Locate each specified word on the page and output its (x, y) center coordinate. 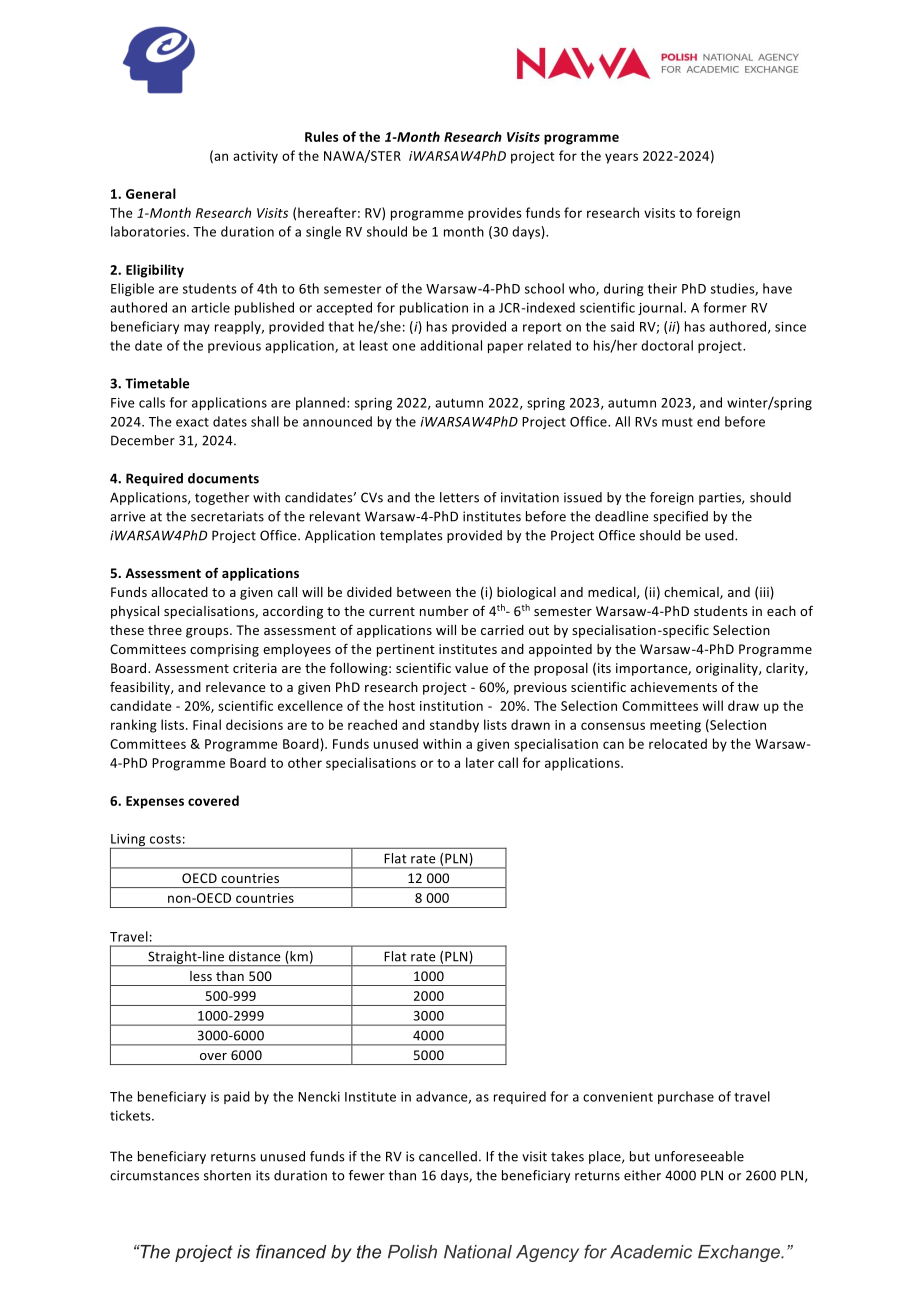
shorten (227, 1175)
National (478, 1252)
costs (165, 839)
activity (255, 157)
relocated (678, 743)
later (480, 762)
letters (459, 497)
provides (495, 214)
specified (680, 517)
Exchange (740, 1253)
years (621, 158)
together (222, 498)
